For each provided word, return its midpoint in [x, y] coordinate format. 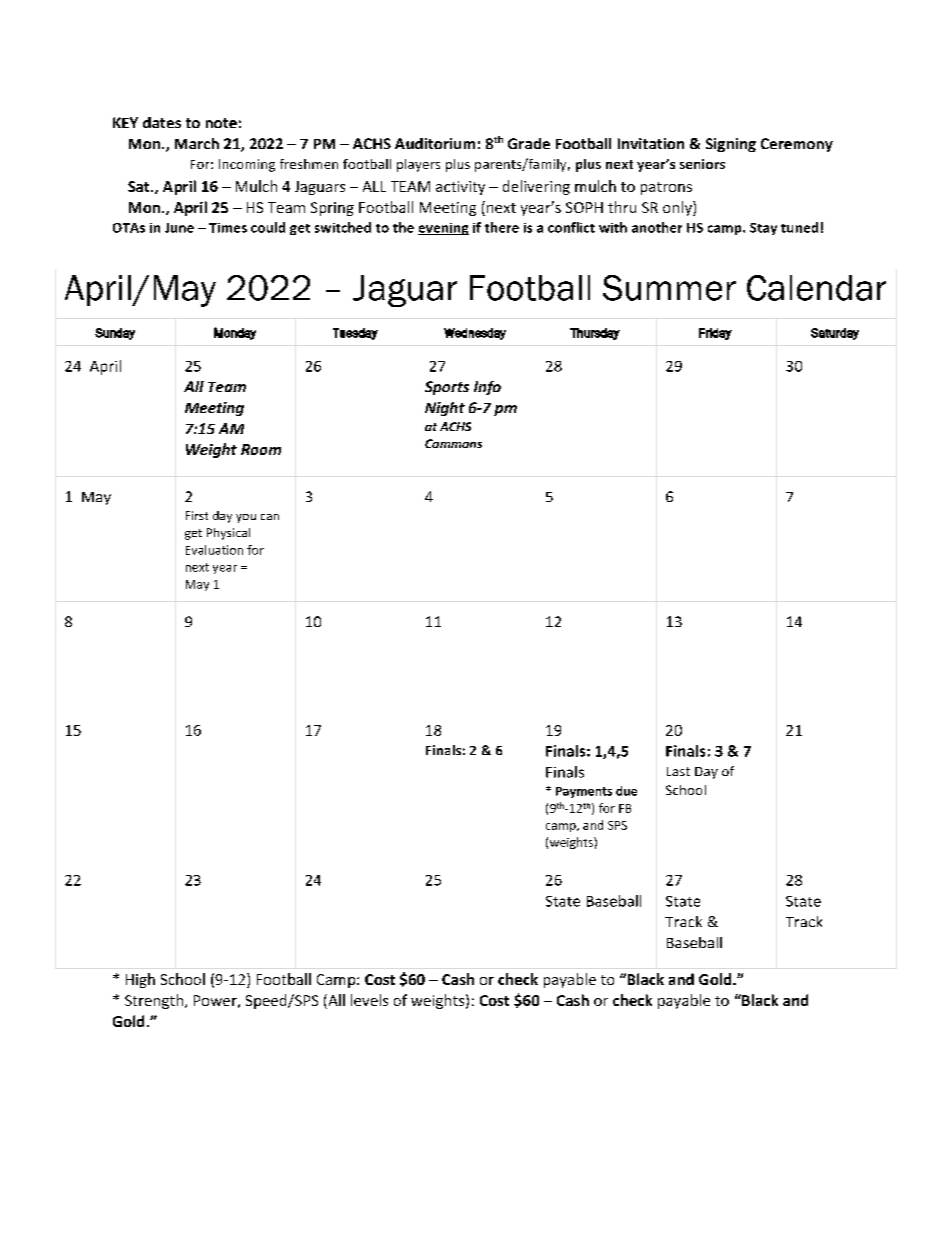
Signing [731, 145]
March [197, 143]
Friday [715, 334]
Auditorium [435, 143]
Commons [453, 443]
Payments [584, 792]
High [140, 980]
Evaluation [214, 550]
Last [678, 771]
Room [261, 449]
